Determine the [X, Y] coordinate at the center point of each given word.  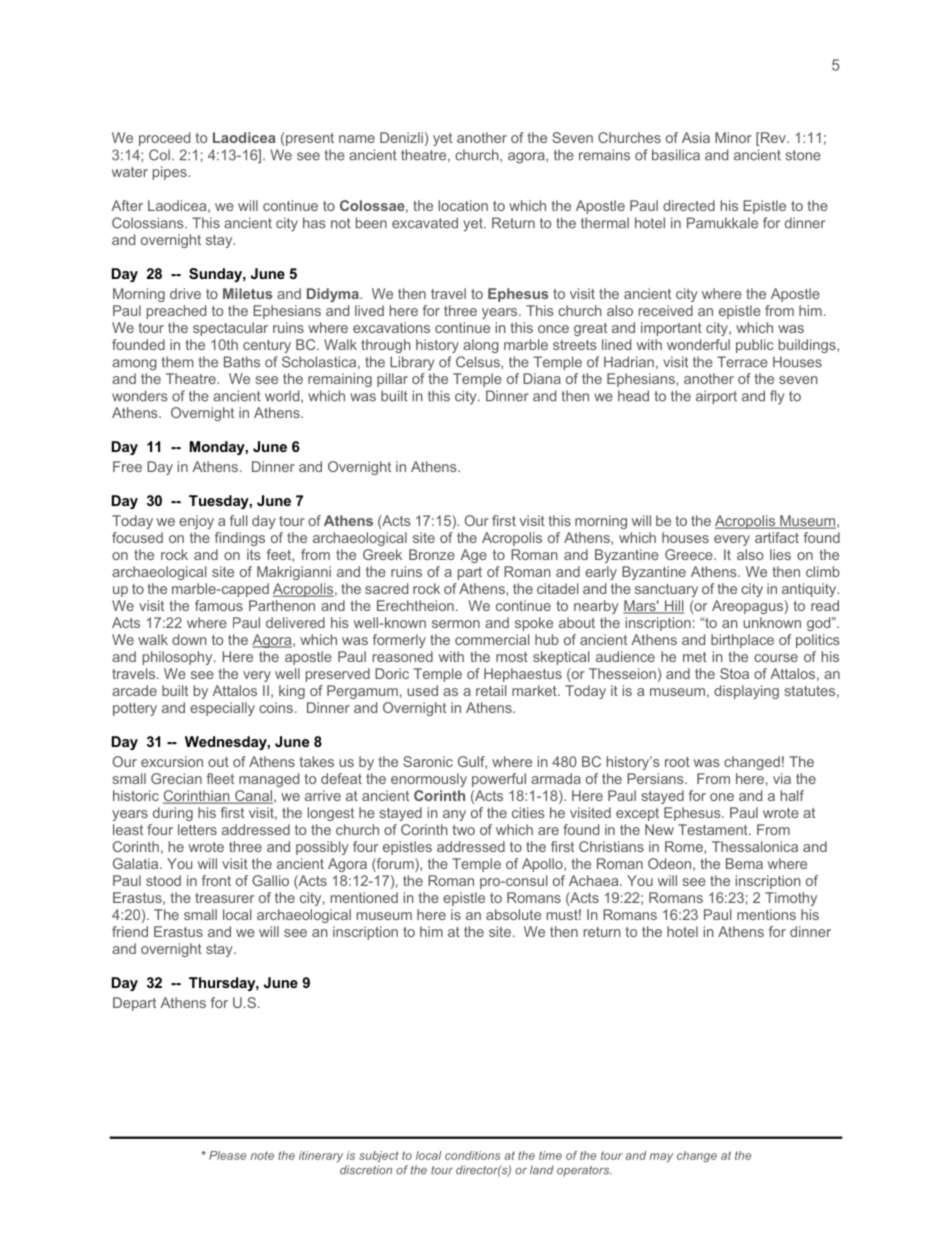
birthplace [742, 641]
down [189, 639]
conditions [472, 1155]
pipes [171, 173]
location [463, 205]
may [661, 1157]
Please [227, 1155]
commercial [492, 639]
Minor [733, 137]
